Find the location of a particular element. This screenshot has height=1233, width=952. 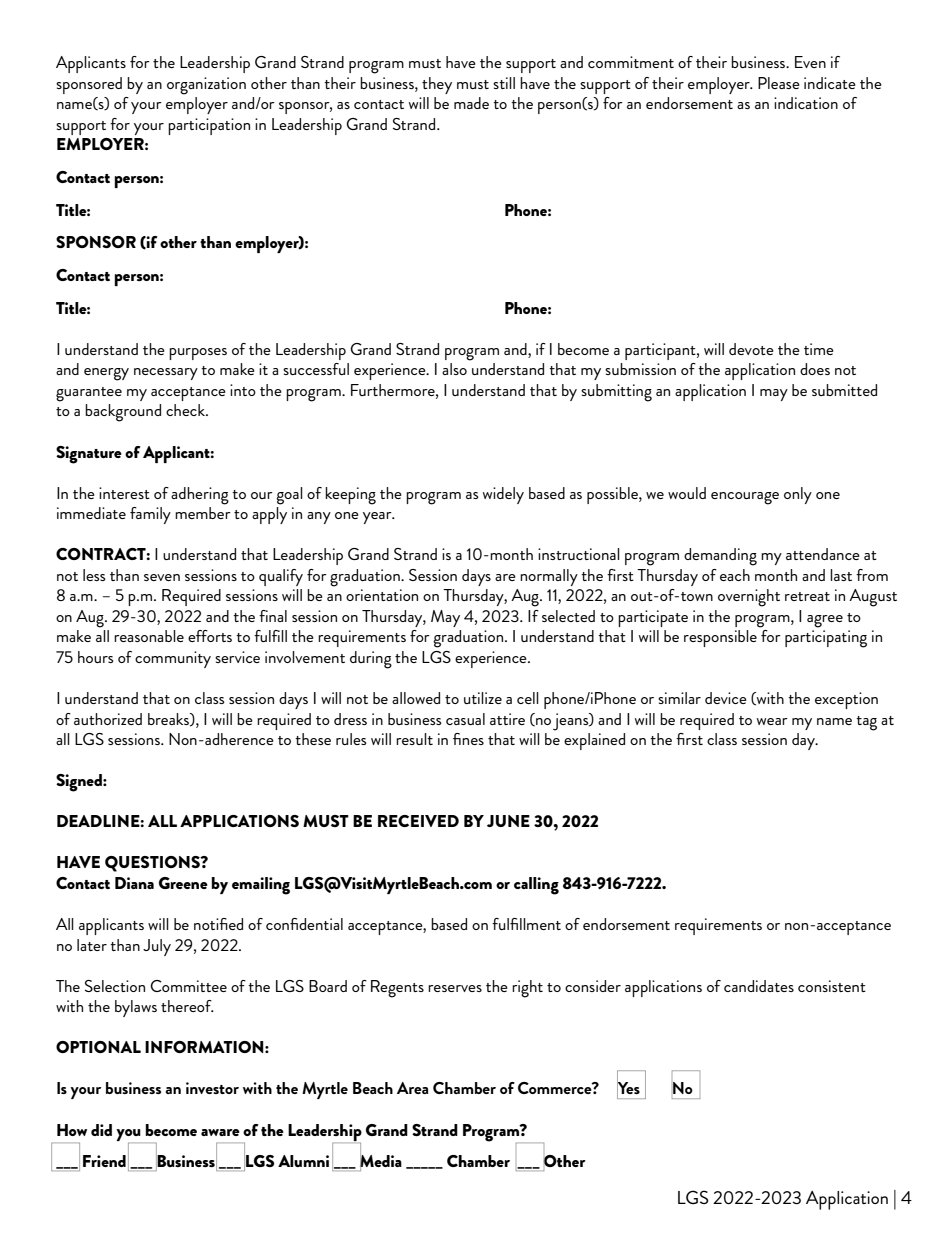

Please is located at coordinates (779, 83).
